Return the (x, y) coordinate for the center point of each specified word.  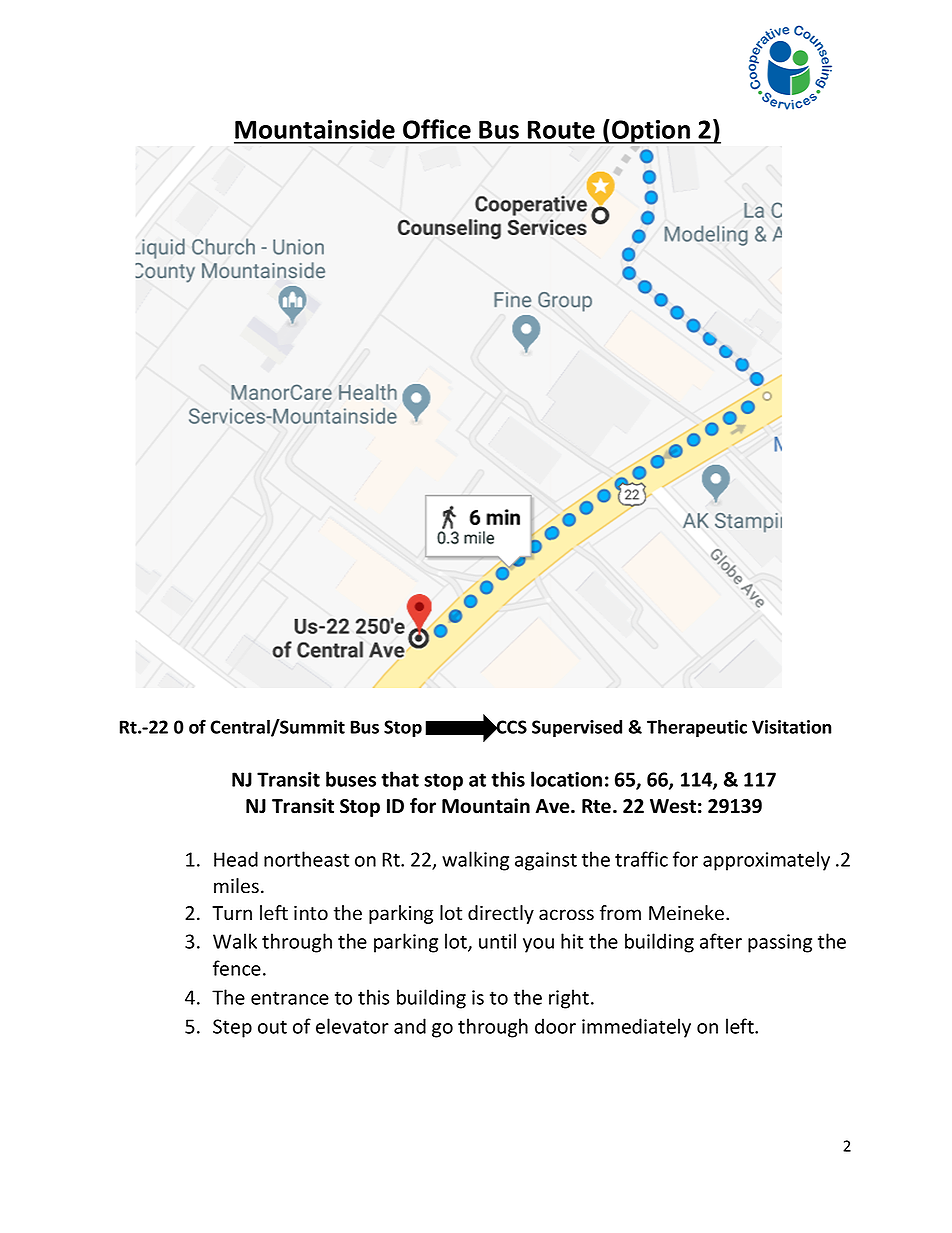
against (546, 861)
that (400, 779)
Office (437, 129)
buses (351, 779)
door (555, 1026)
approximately (766, 861)
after (721, 941)
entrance (290, 998)
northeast (306, 859)
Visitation (791, 727)
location (566, 779)
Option (651, 132)
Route (561, 129)
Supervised (577, 728)
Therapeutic (697, 728)
